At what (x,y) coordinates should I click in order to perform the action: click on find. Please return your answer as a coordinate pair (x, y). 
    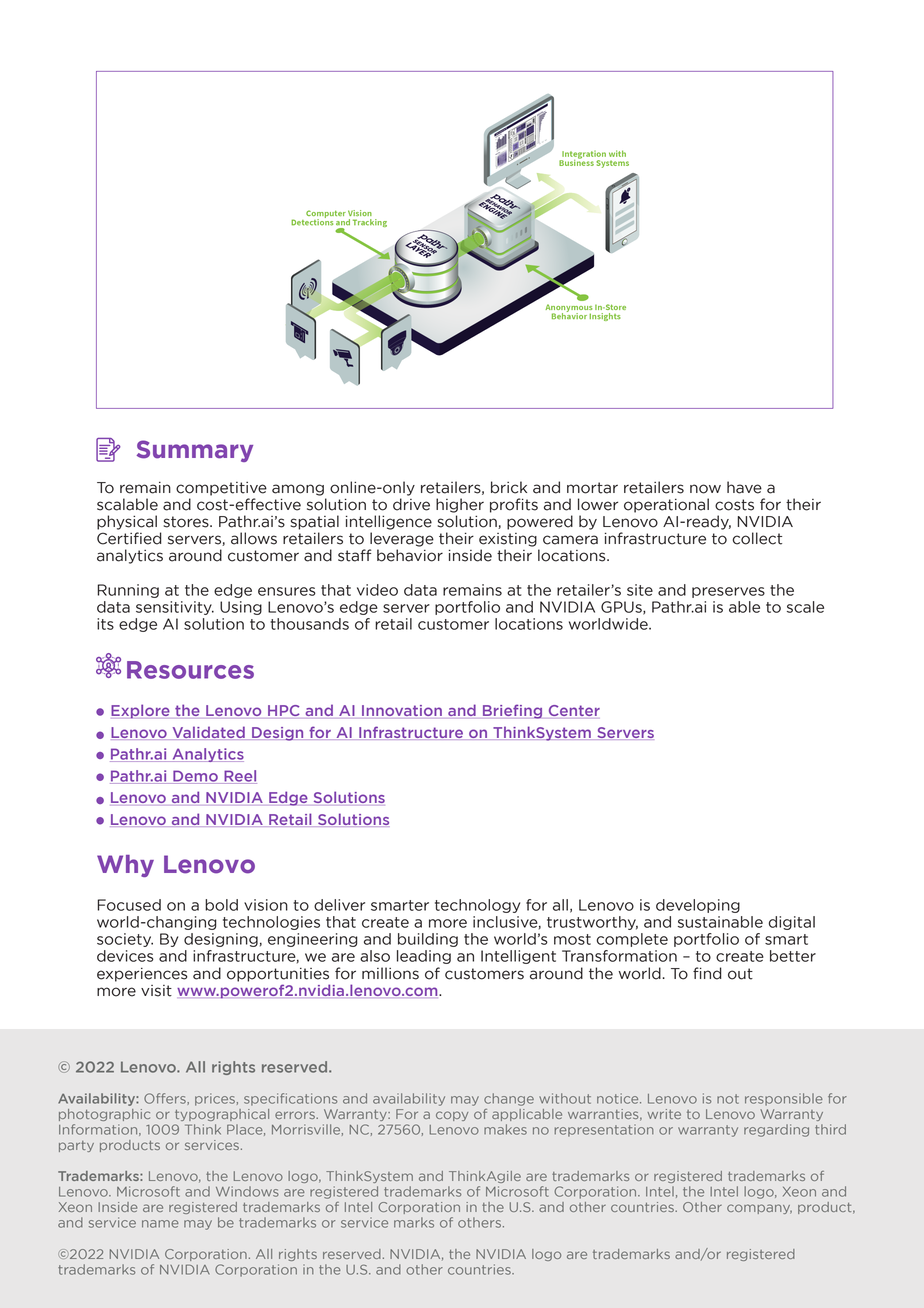
    Looking at the image, I should click on (707, 973).
